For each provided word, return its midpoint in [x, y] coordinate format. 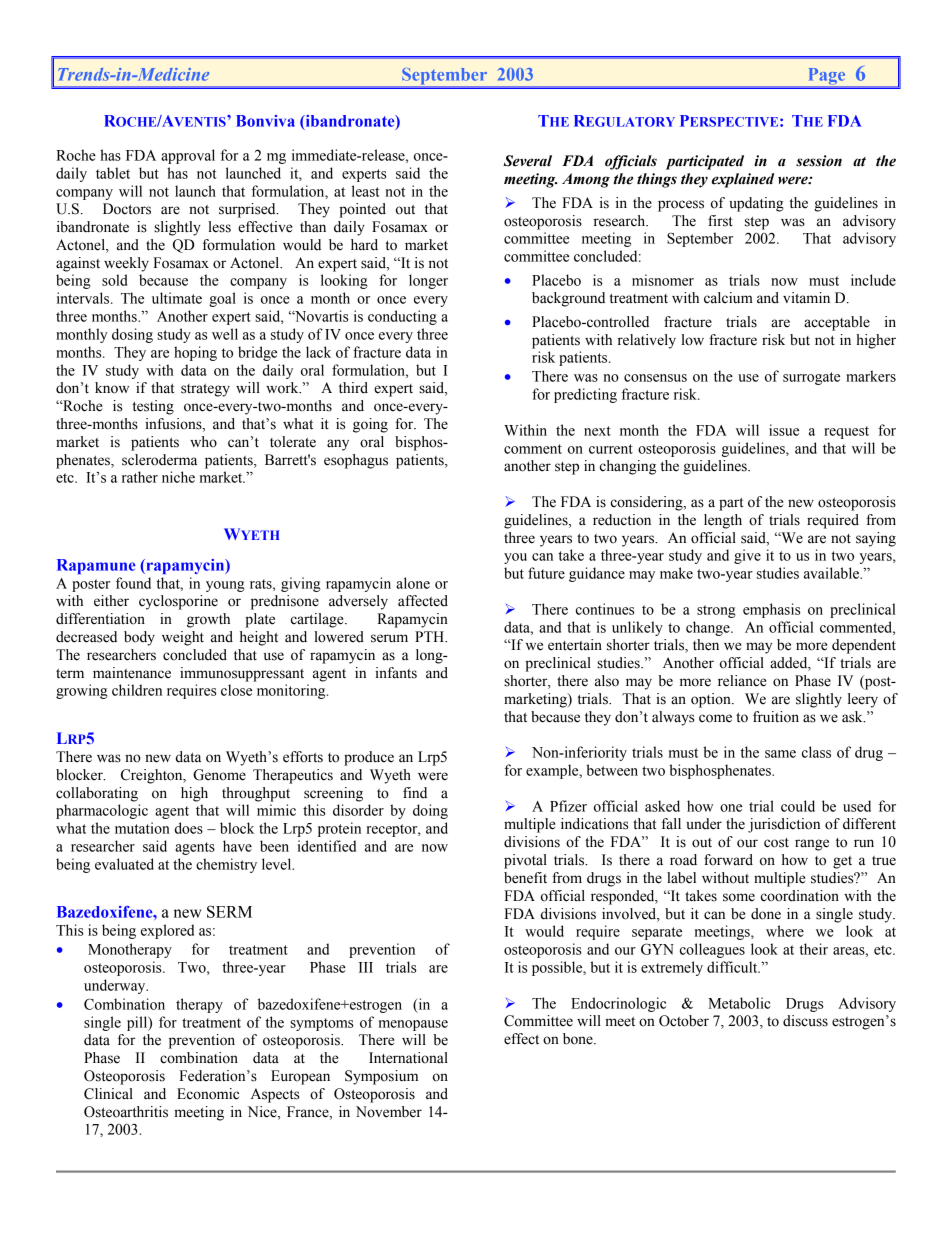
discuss [805, 1021]
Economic [208, 1094]
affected [423, 601]
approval [188, 156]
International [408, 1058]
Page [827, 76]
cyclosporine [178, 602]
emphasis [771, 610]
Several [527, 161]
